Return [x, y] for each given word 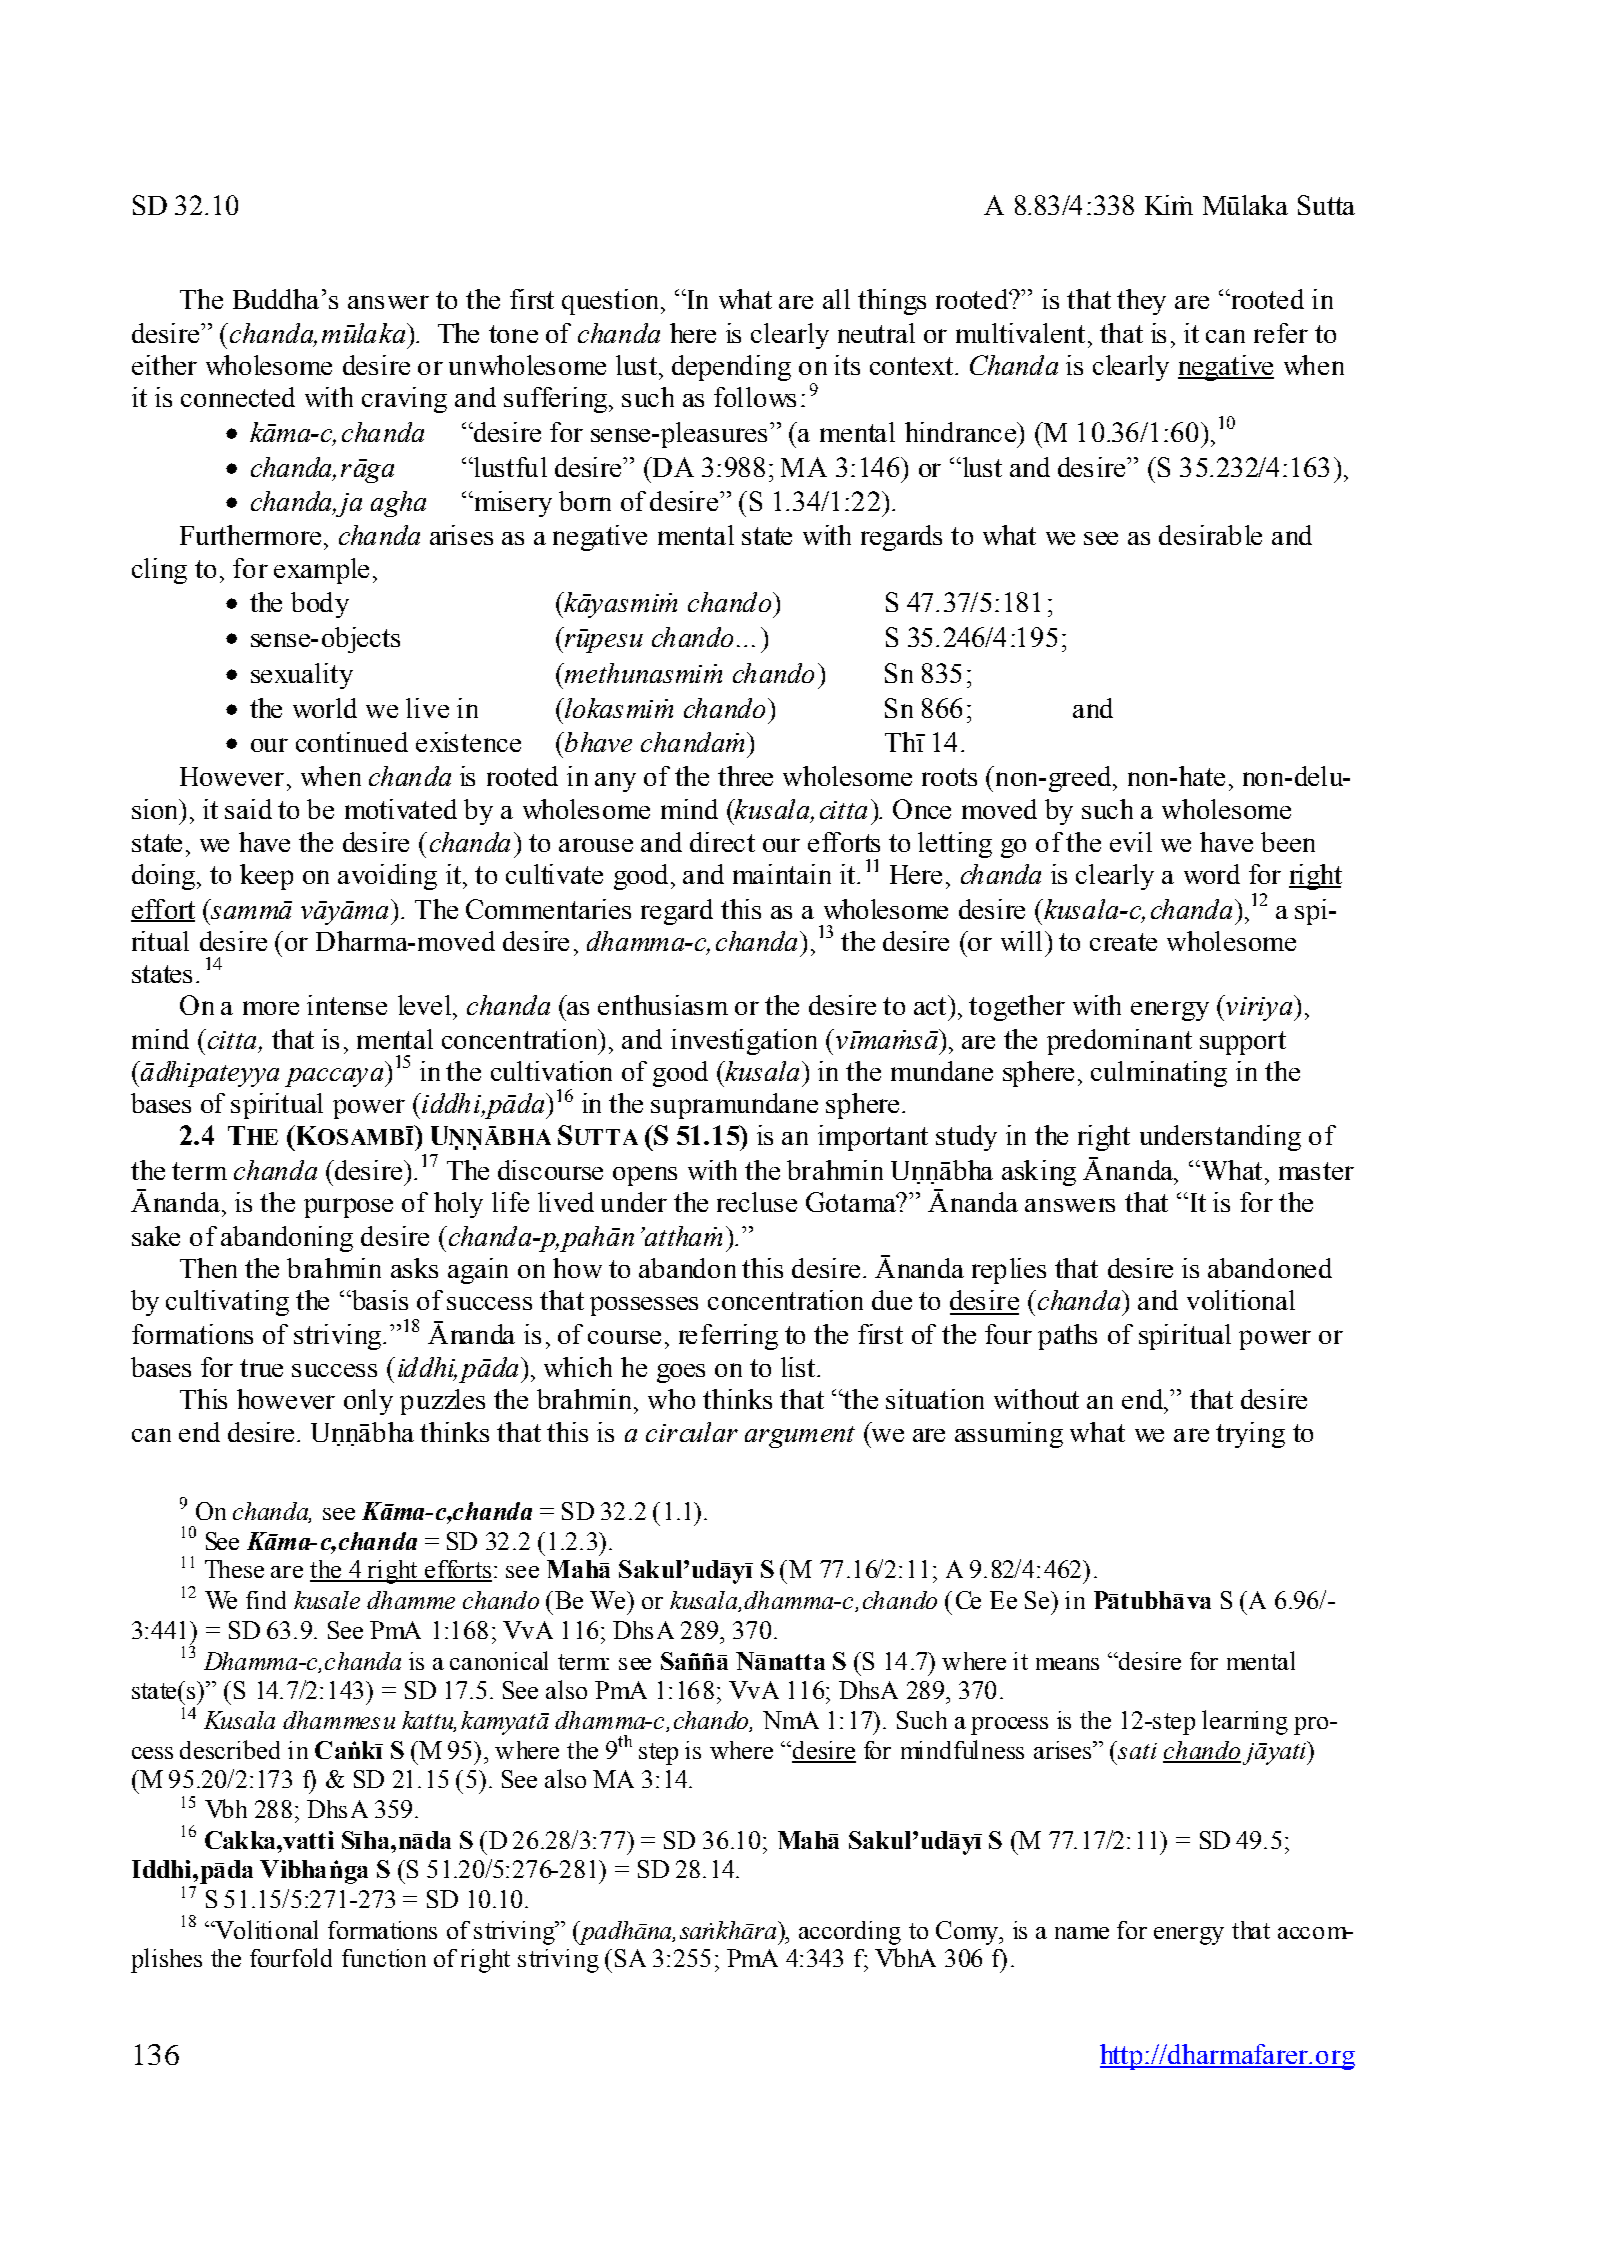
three [745, 776]
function [384, 1958]
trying [1250, 1435]
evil [1131, 842]
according [850, 1933]
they [1141, 302]
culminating [1159, 1074]
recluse [757, 1202]
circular [692, 1432]
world [325, 708]
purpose [348, 1208]
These [234, 1569]
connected [238, 397]
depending [731, 368]
